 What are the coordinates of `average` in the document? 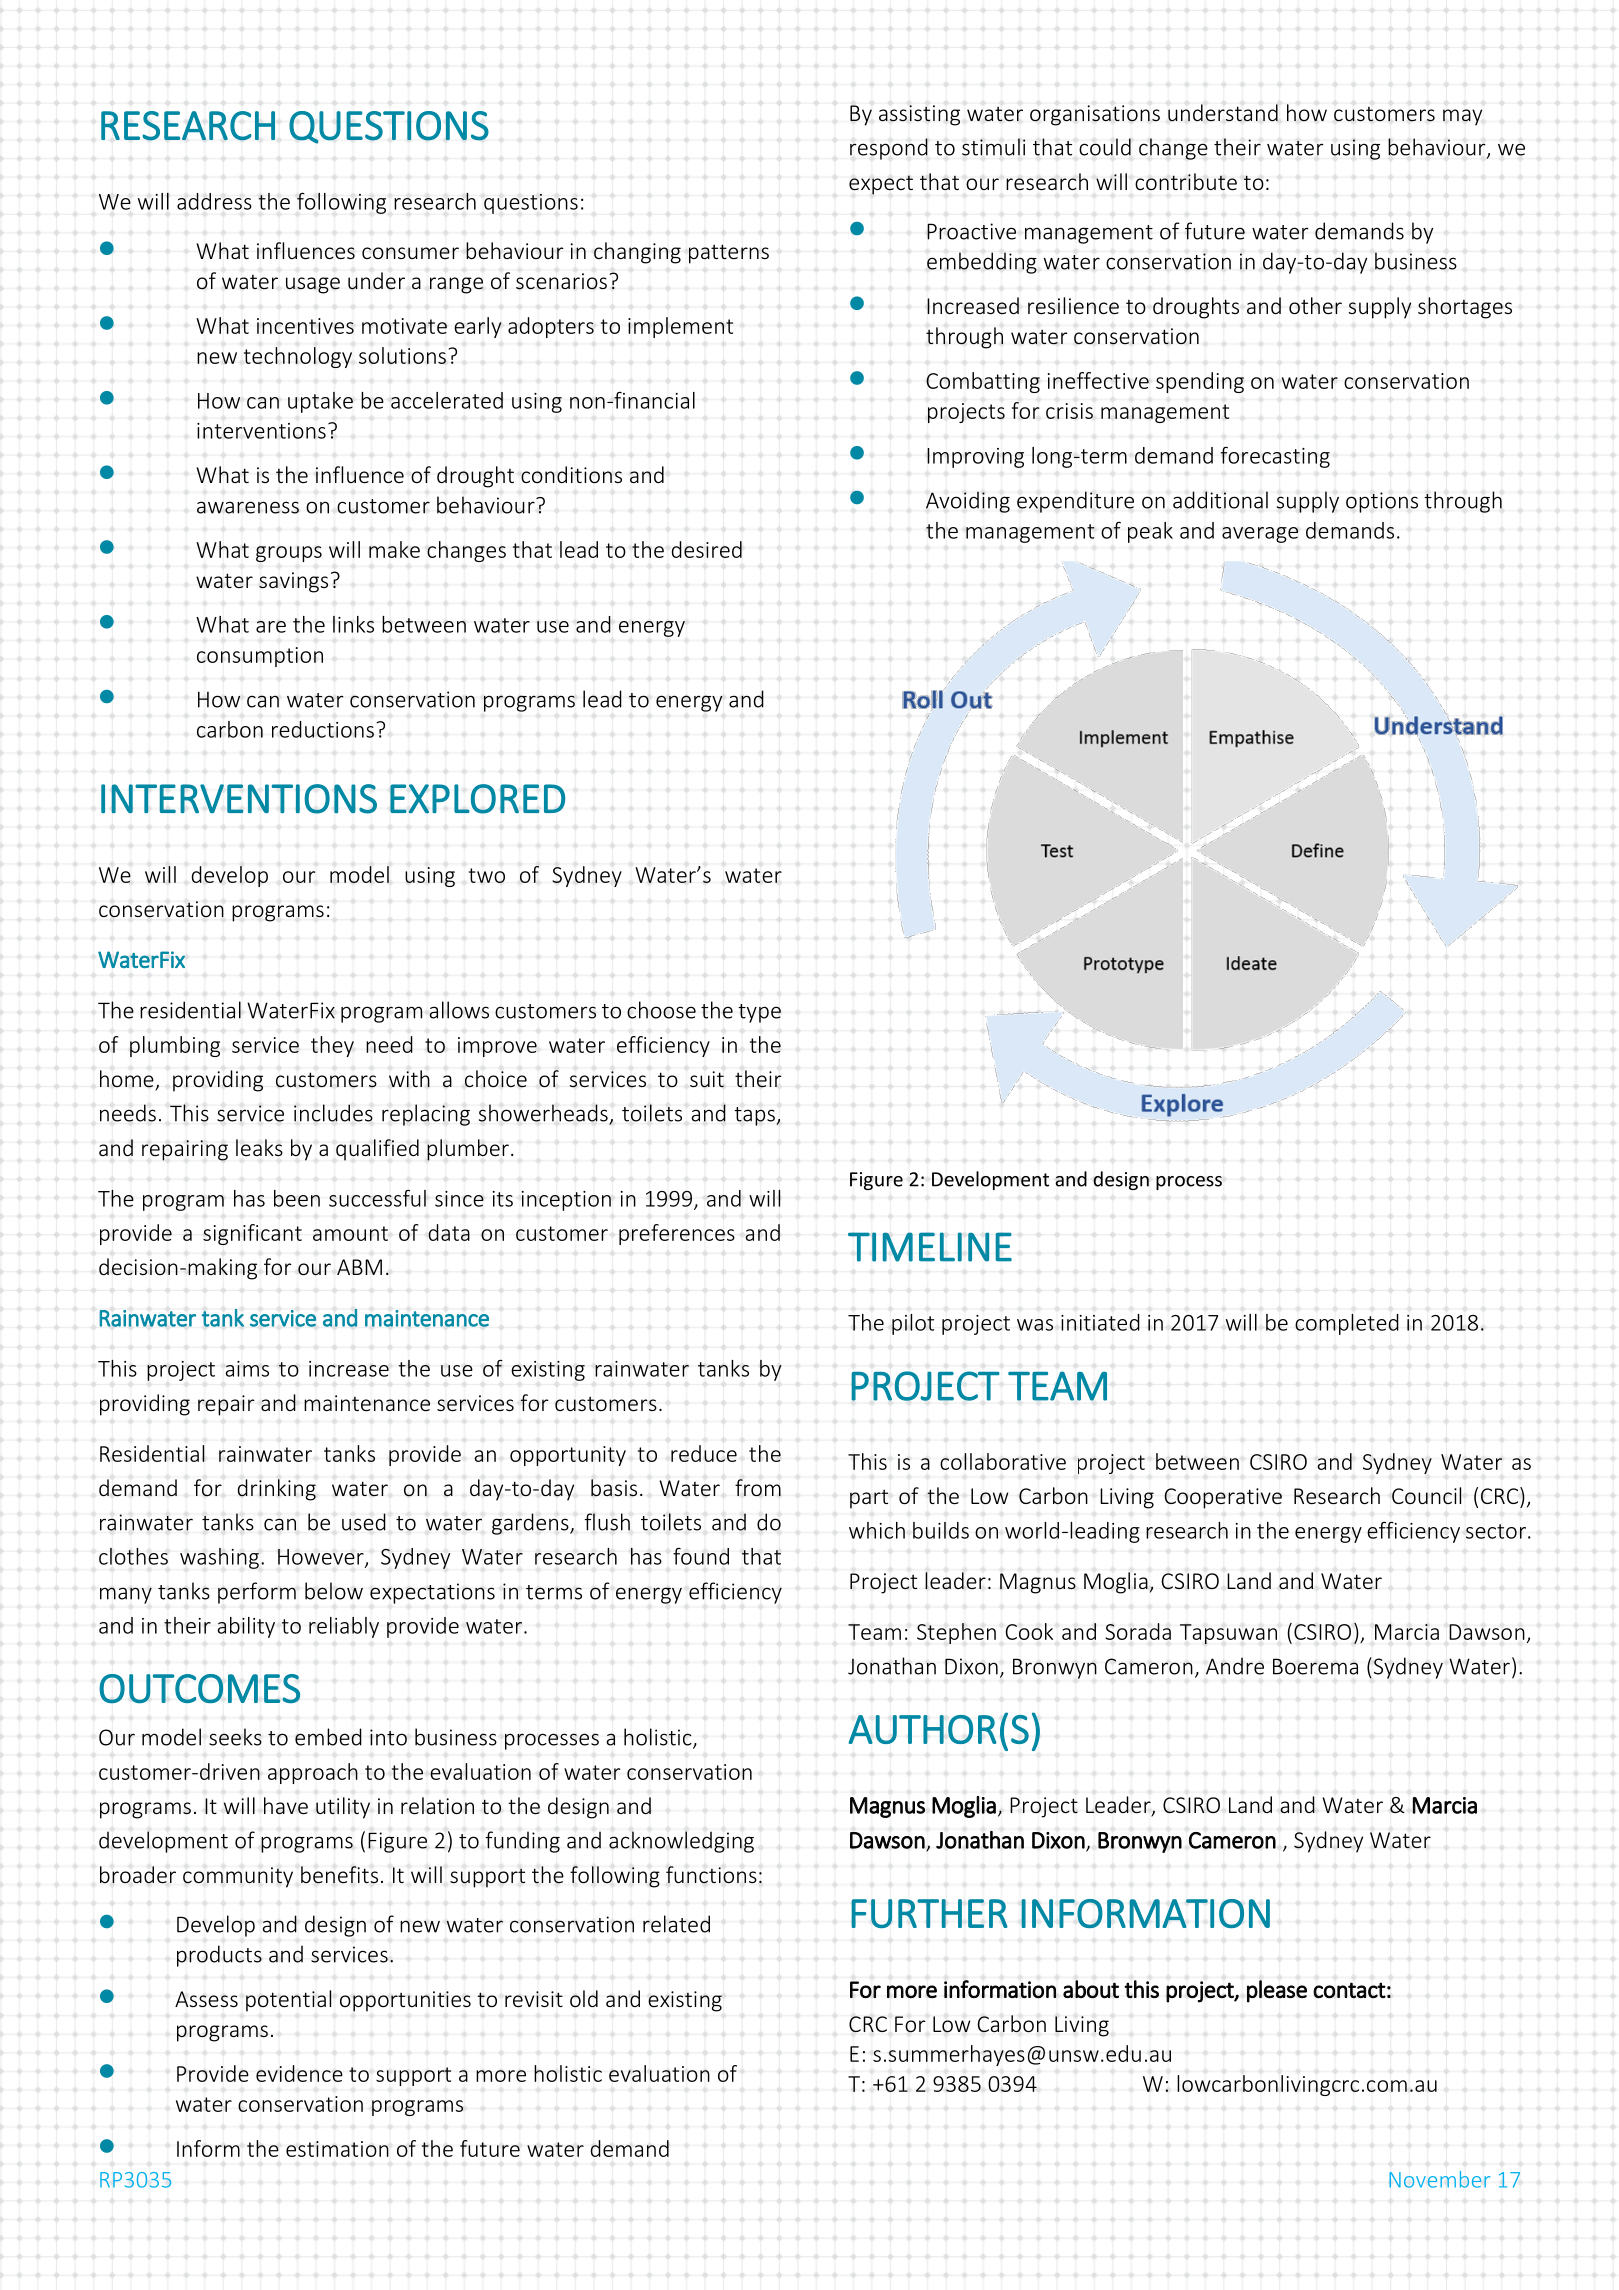 It's located at (1260, 535).
